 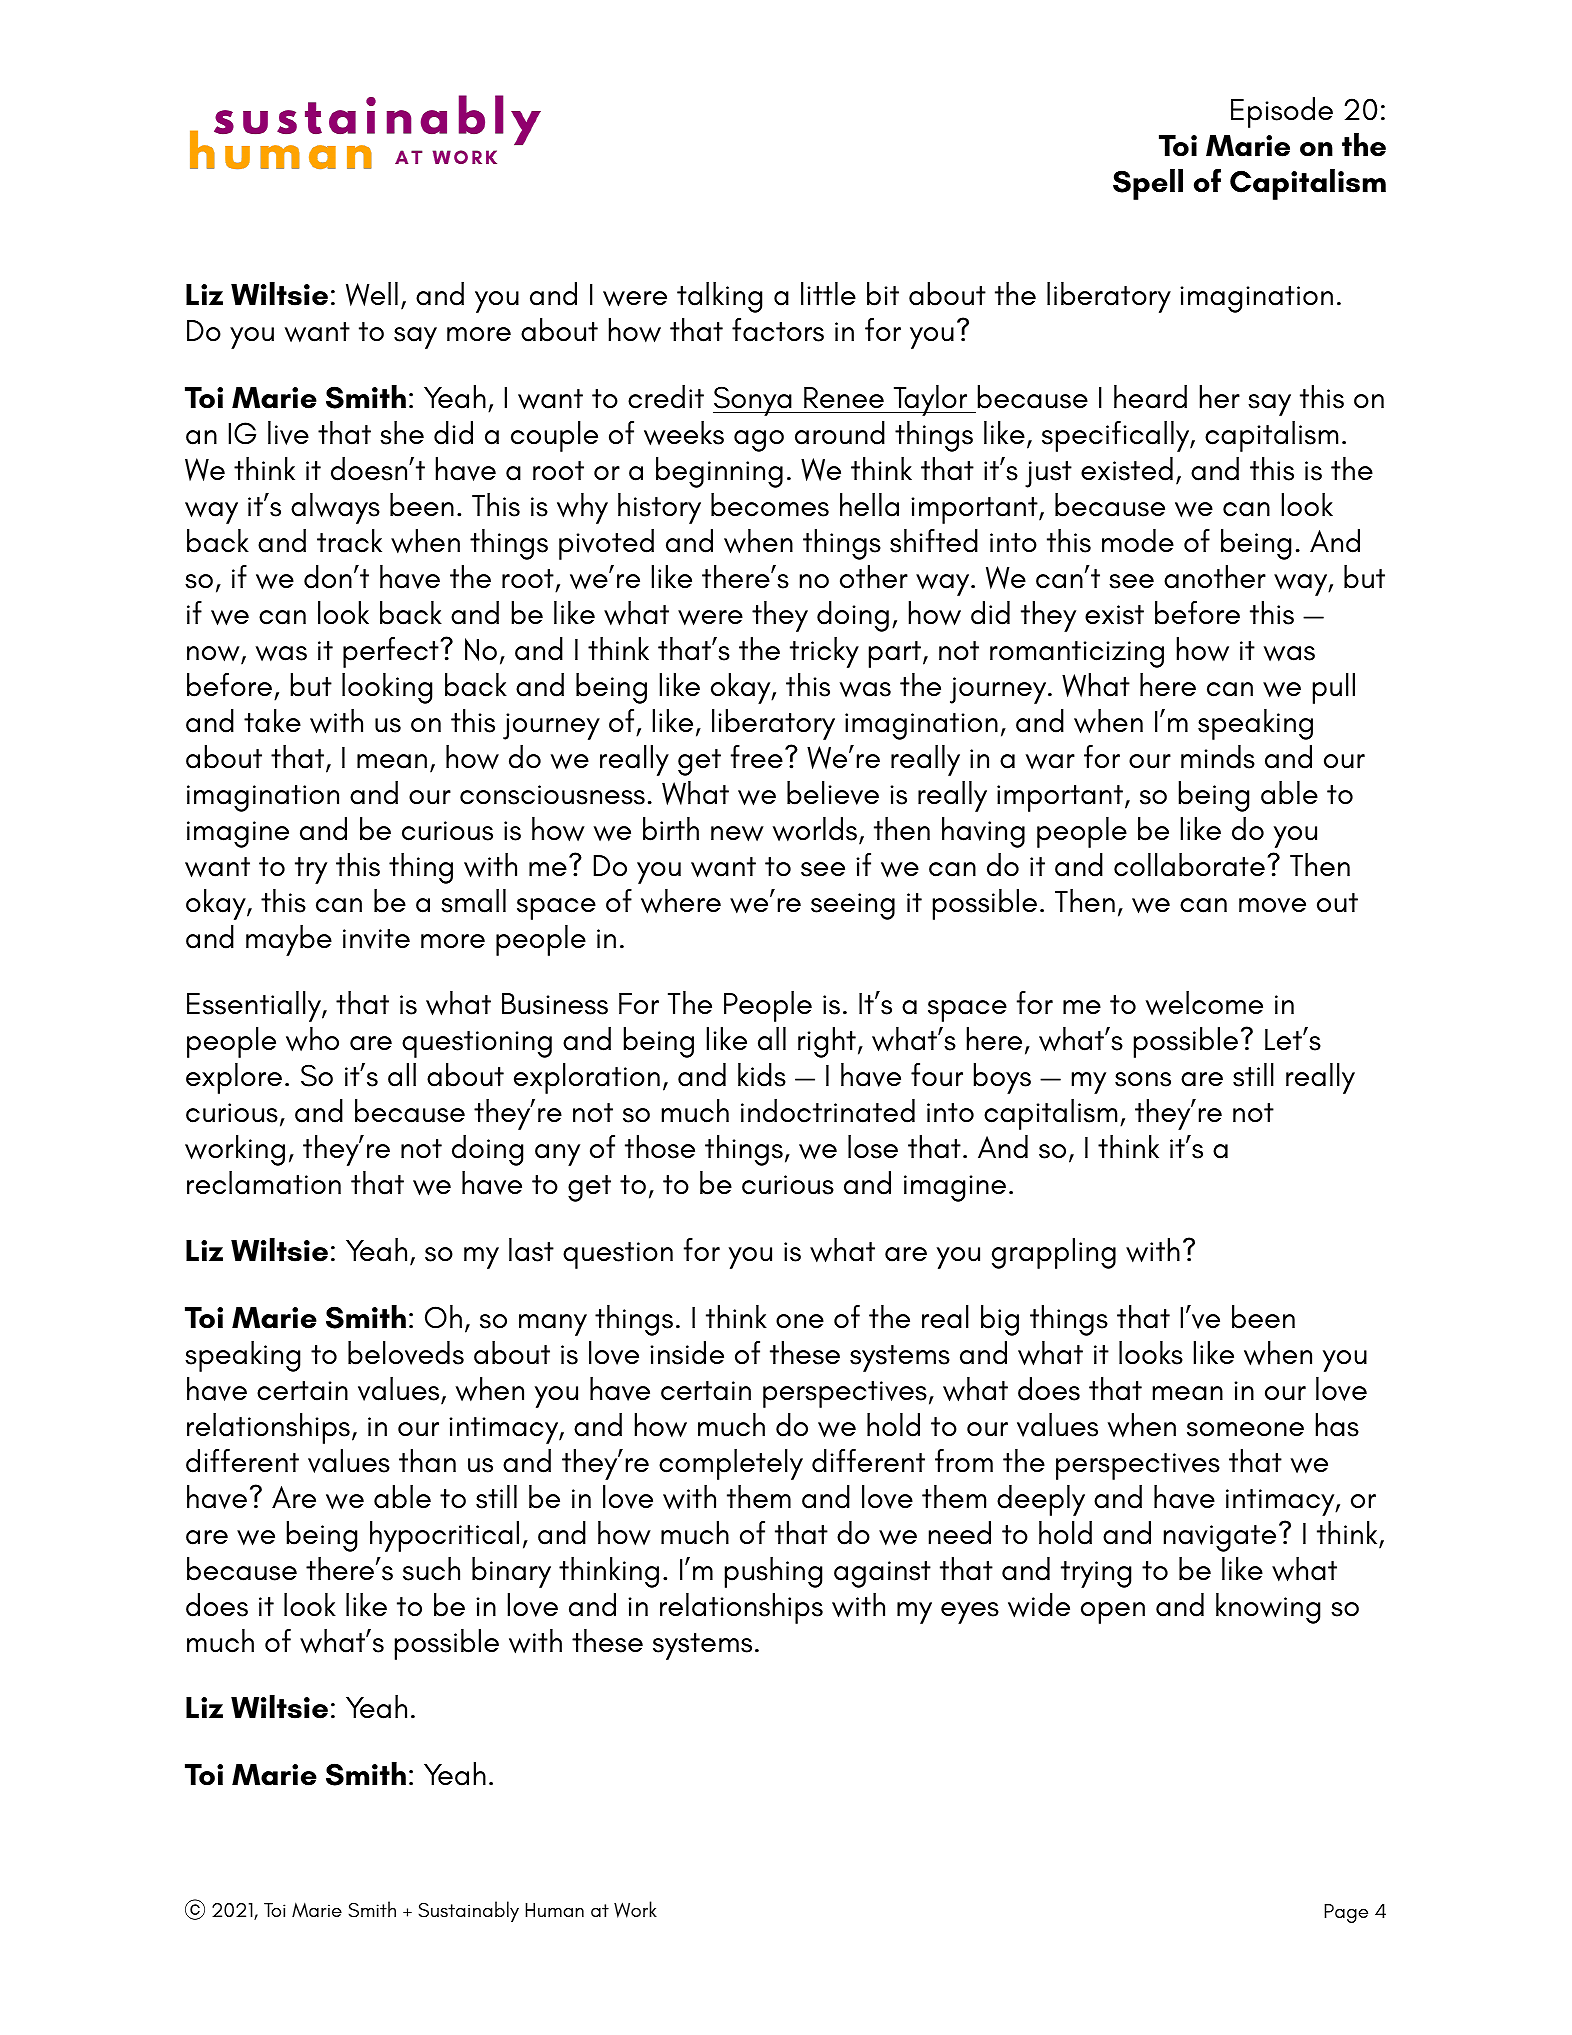 I want to click on welcome, so click(x=1204, y=1003).
